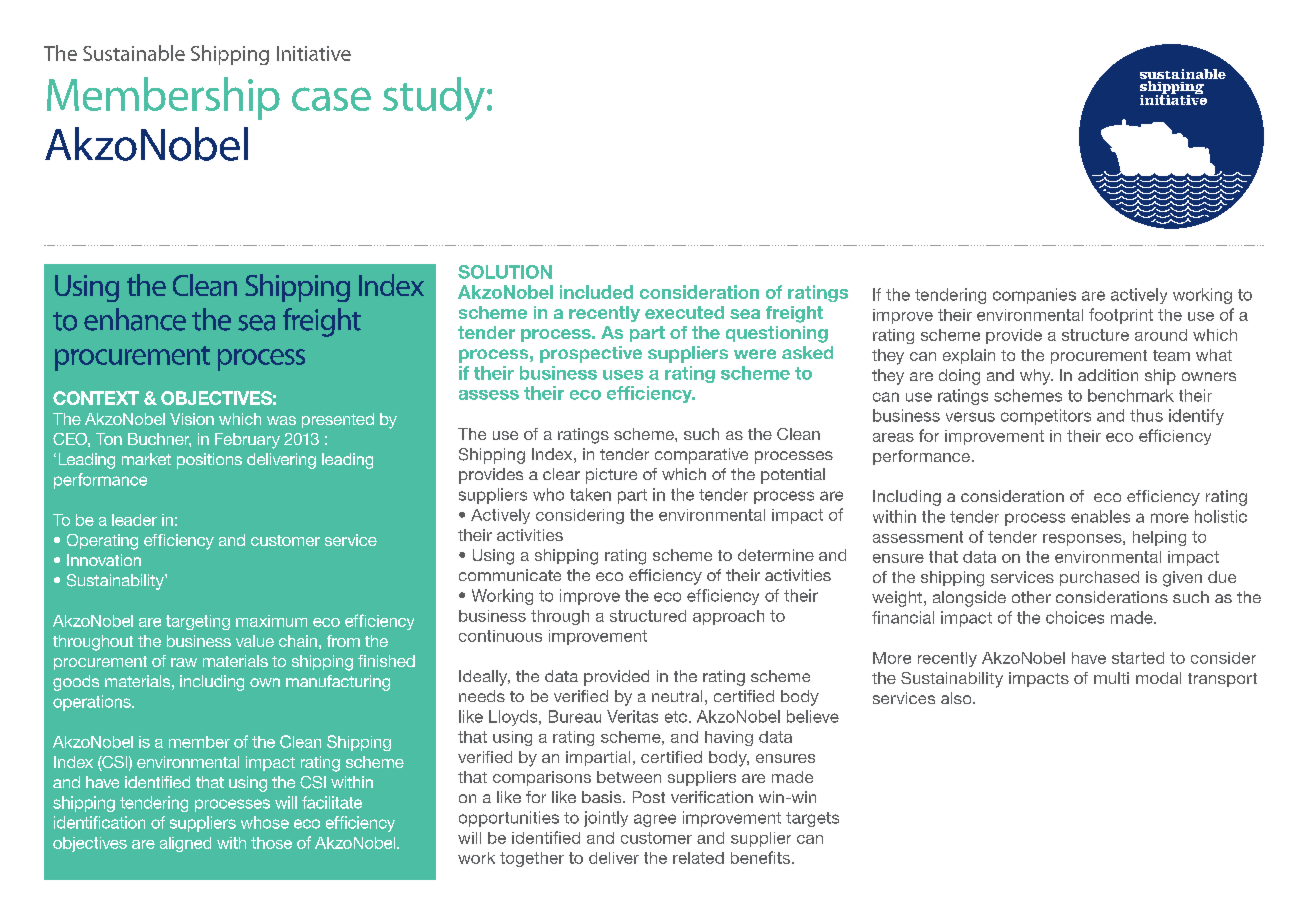 This screenshot has height=924, width=1308. Describe the element at coordinates (812, 819) in the screenshot. I see `targets` at that location.
